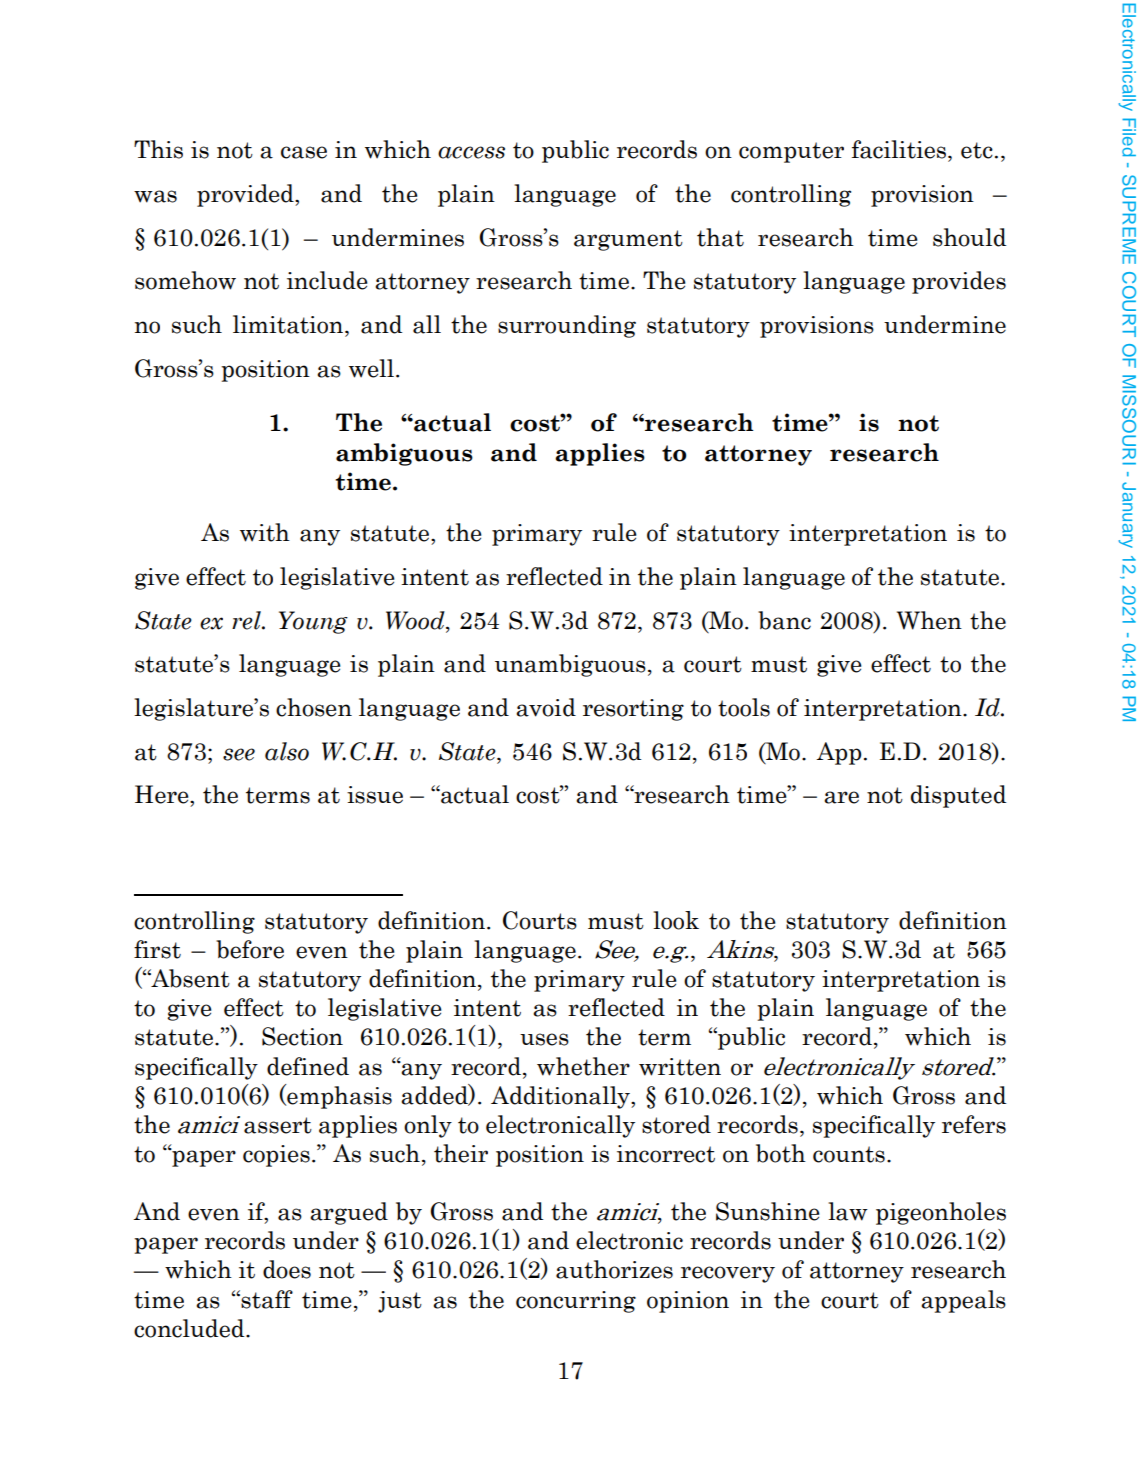 The height and width of the screenshot is (1476, 1141). What do you see at coordinates (287, 751) in the screenshot?
I see `also` at bounding box center [287, 751].
